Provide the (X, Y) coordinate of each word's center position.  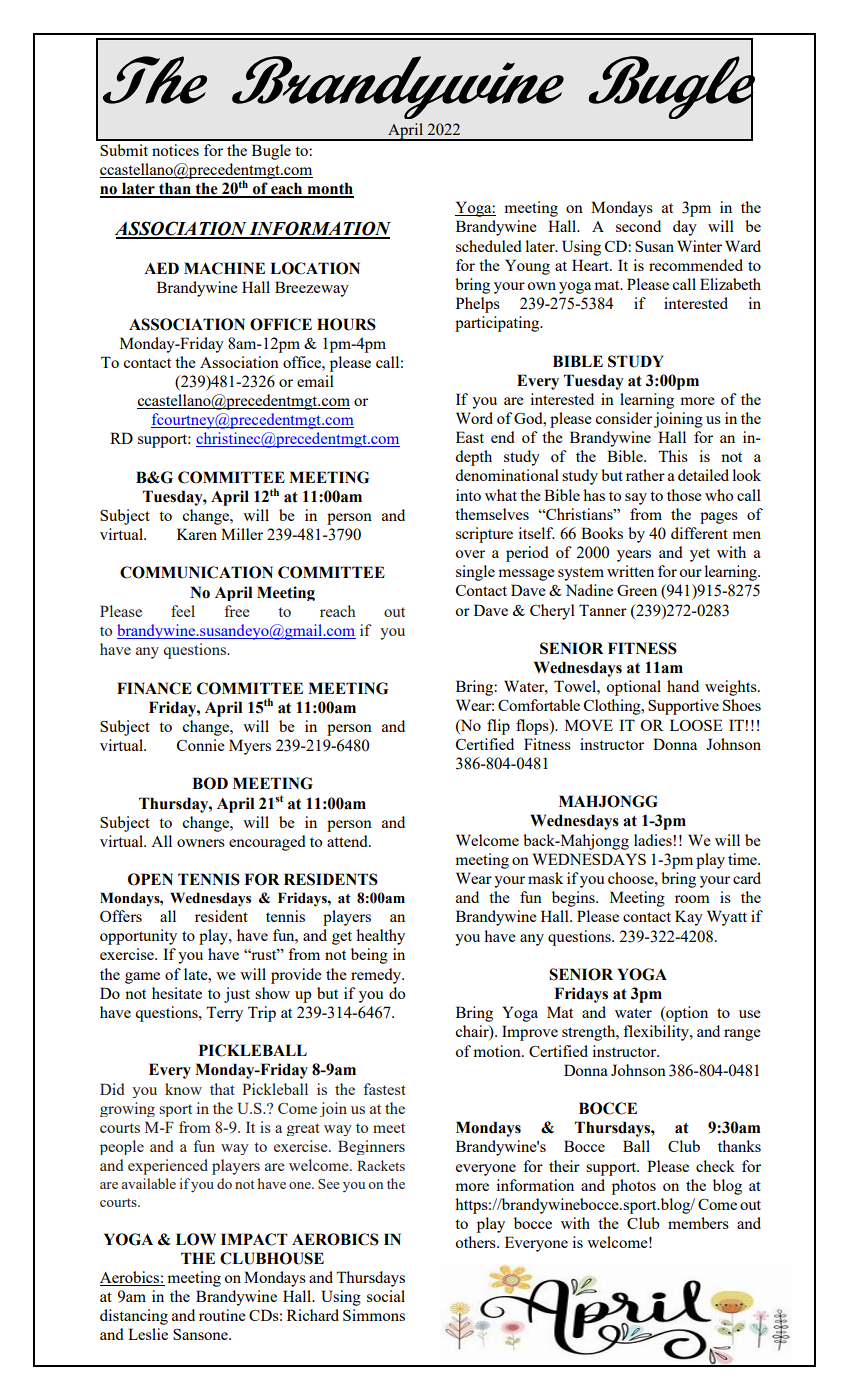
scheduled (489, 246)
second (638, 226)
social (386, 1296)
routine (222, 1315)
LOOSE (696, 725)
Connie (201, 745)
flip (498, 727)
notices (175, 150)
